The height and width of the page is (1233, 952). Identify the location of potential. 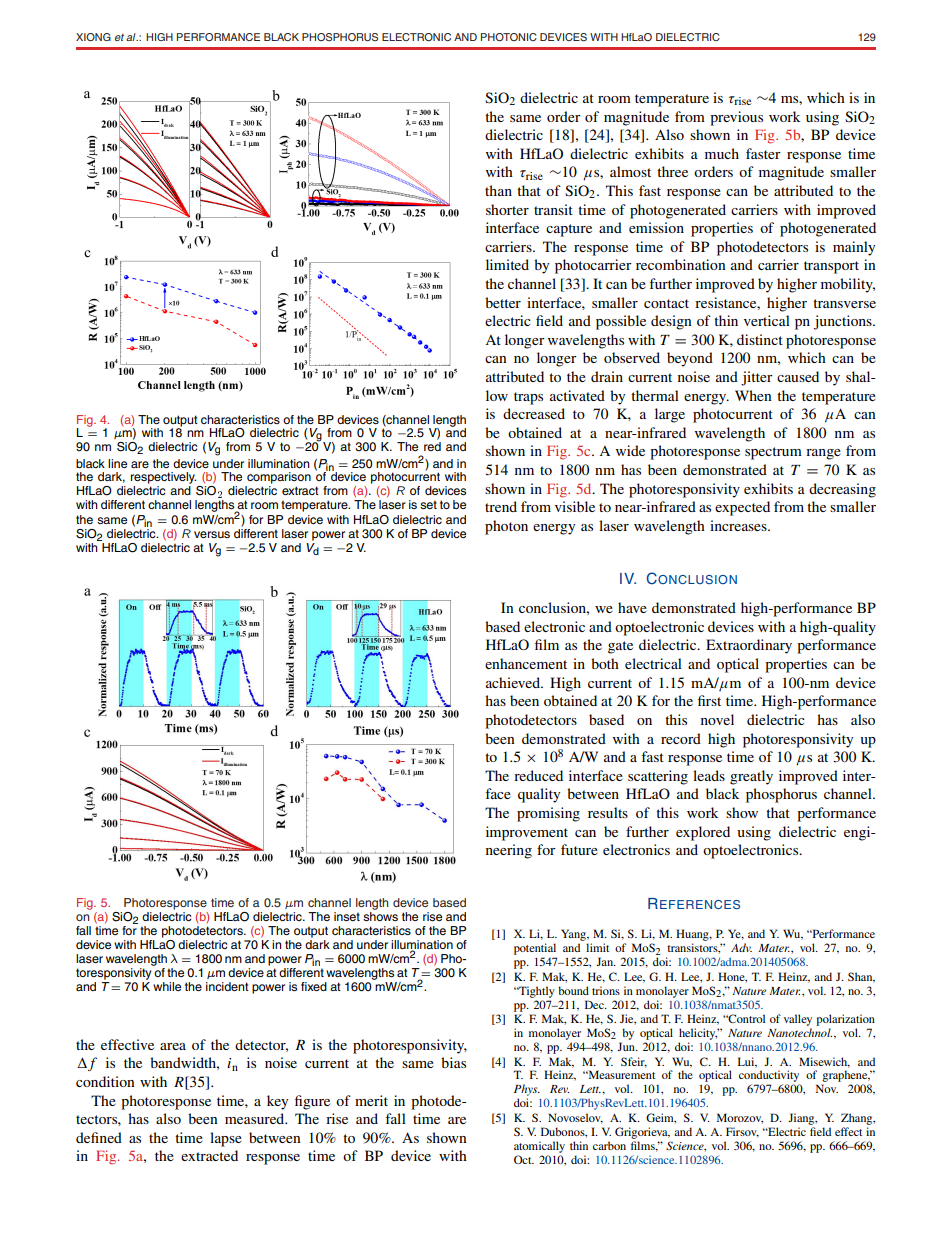
(535, 949).
